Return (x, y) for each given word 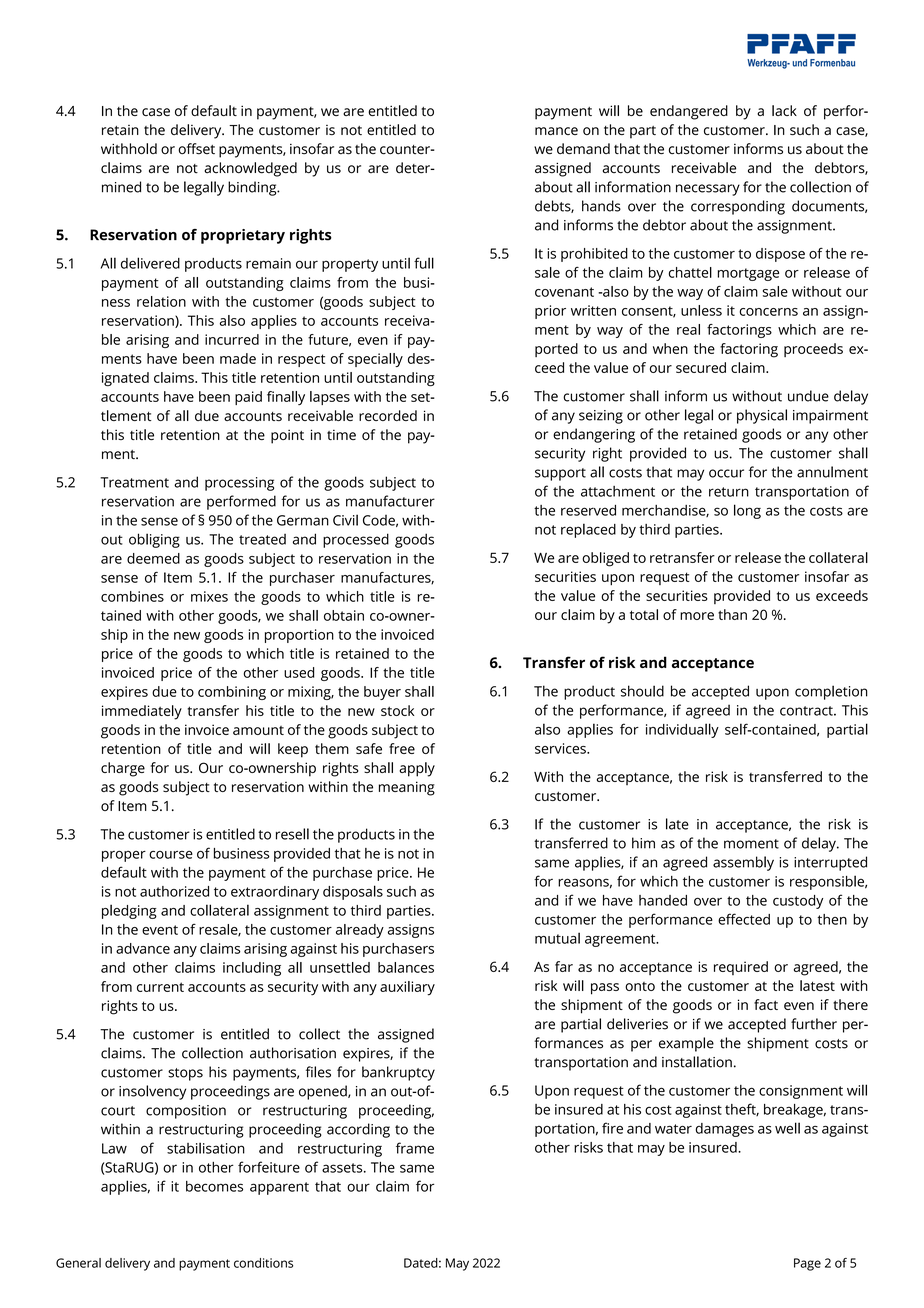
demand (583, 148)
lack (784, 110)
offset (196, 149)
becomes (214, 1186)
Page (807, 1264)
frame (415, 1148)
